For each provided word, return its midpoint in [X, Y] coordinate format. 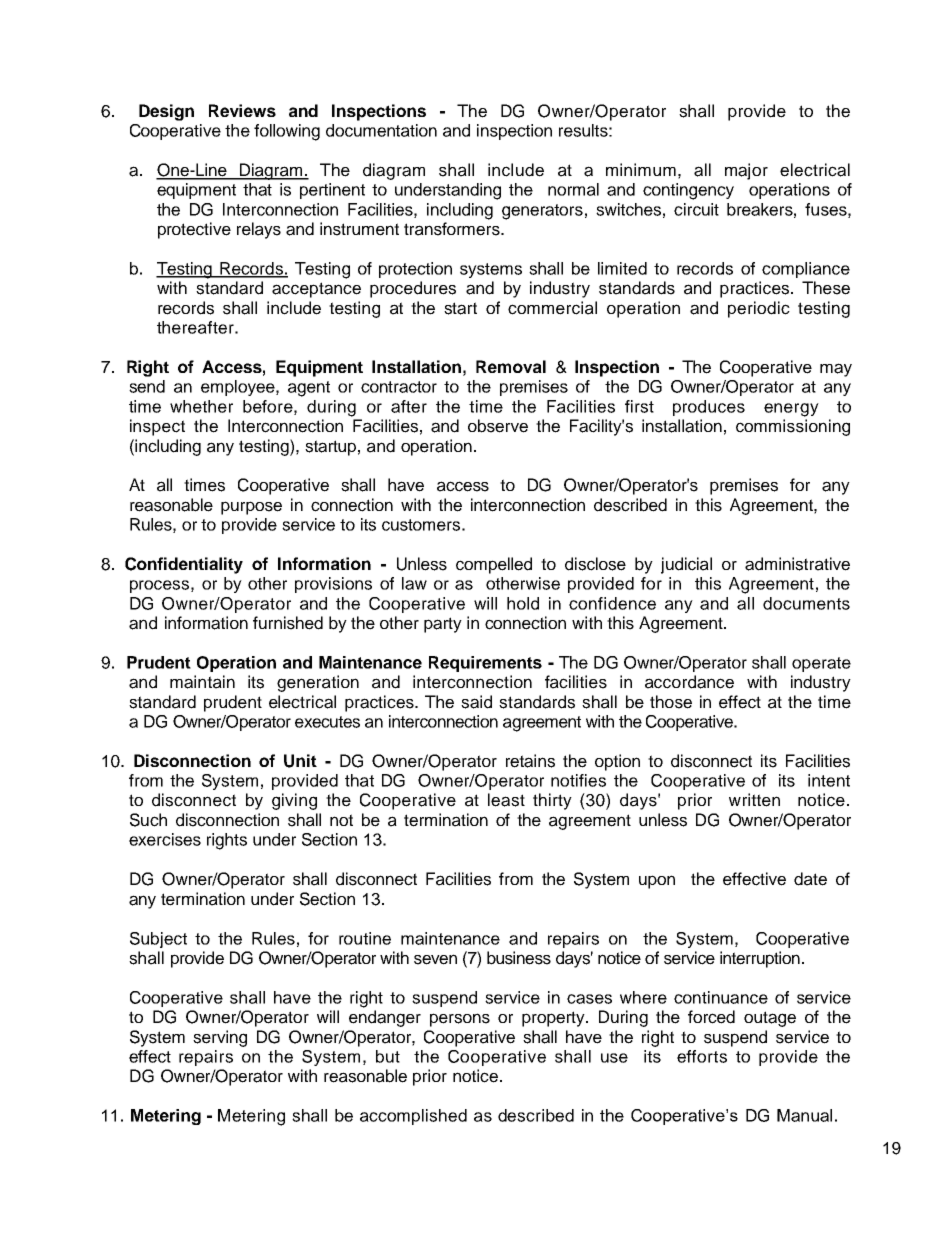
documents [806, 603]
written [754, 800]
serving [220, 1038]
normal [573, 189]
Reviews [242, 110]
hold [523, 603]
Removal [511, 366]
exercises [165, 839]
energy [791, 410]
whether [201, 406]
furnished [288, 623]
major [746, 171]
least [506, 800]
